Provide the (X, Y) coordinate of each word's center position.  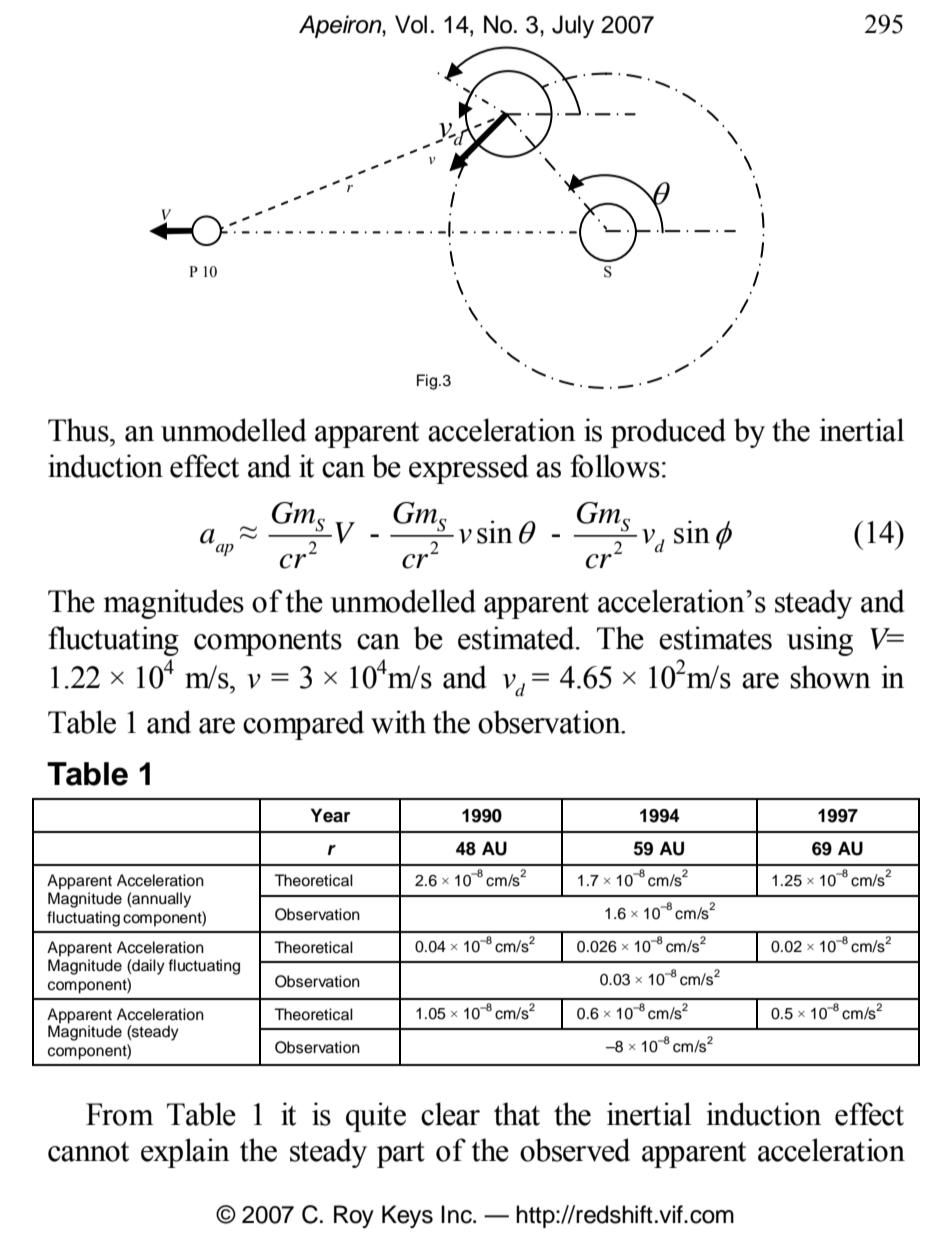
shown (830, 677)
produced (668, 433)
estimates (715, 638)
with (398, 722)
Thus (79, 430)
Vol (411, 24)
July (573, 26)
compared (303, 725)
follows (615, 466)
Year (330, 815)
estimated (517, 638)
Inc (457, 1214)
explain (185, 1153)
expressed (469, 469)
